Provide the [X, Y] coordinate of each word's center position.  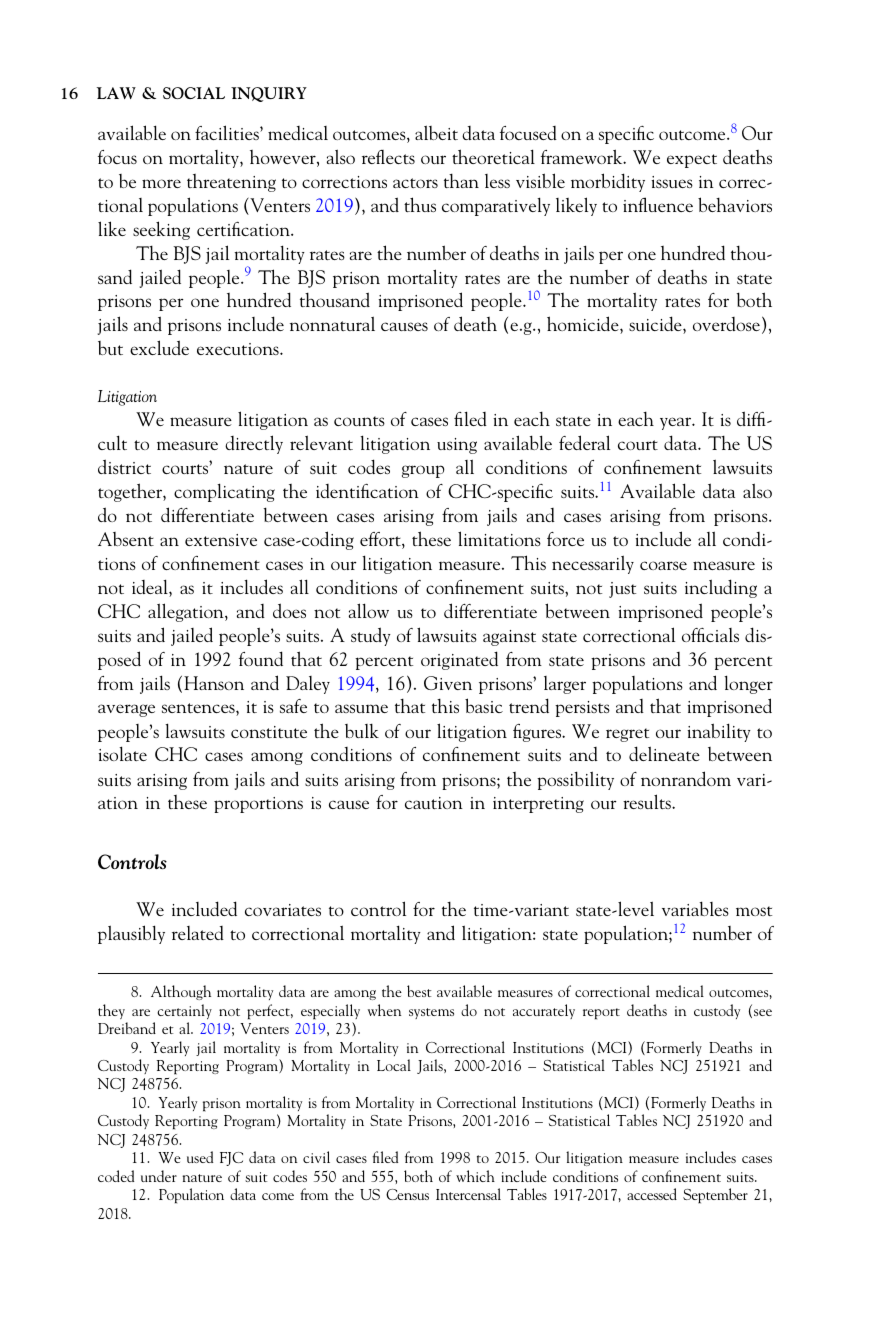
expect [692, 161]
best [419, 991]
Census [407, 1194]
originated [459, 660]
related [198, 933]
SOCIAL [194, 93]
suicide [656, 325]
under [159, 1176]
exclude [159, 347]
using [457, 446]
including [721, 588]
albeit [436, 132]
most [754, 911]
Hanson [214, 683]
